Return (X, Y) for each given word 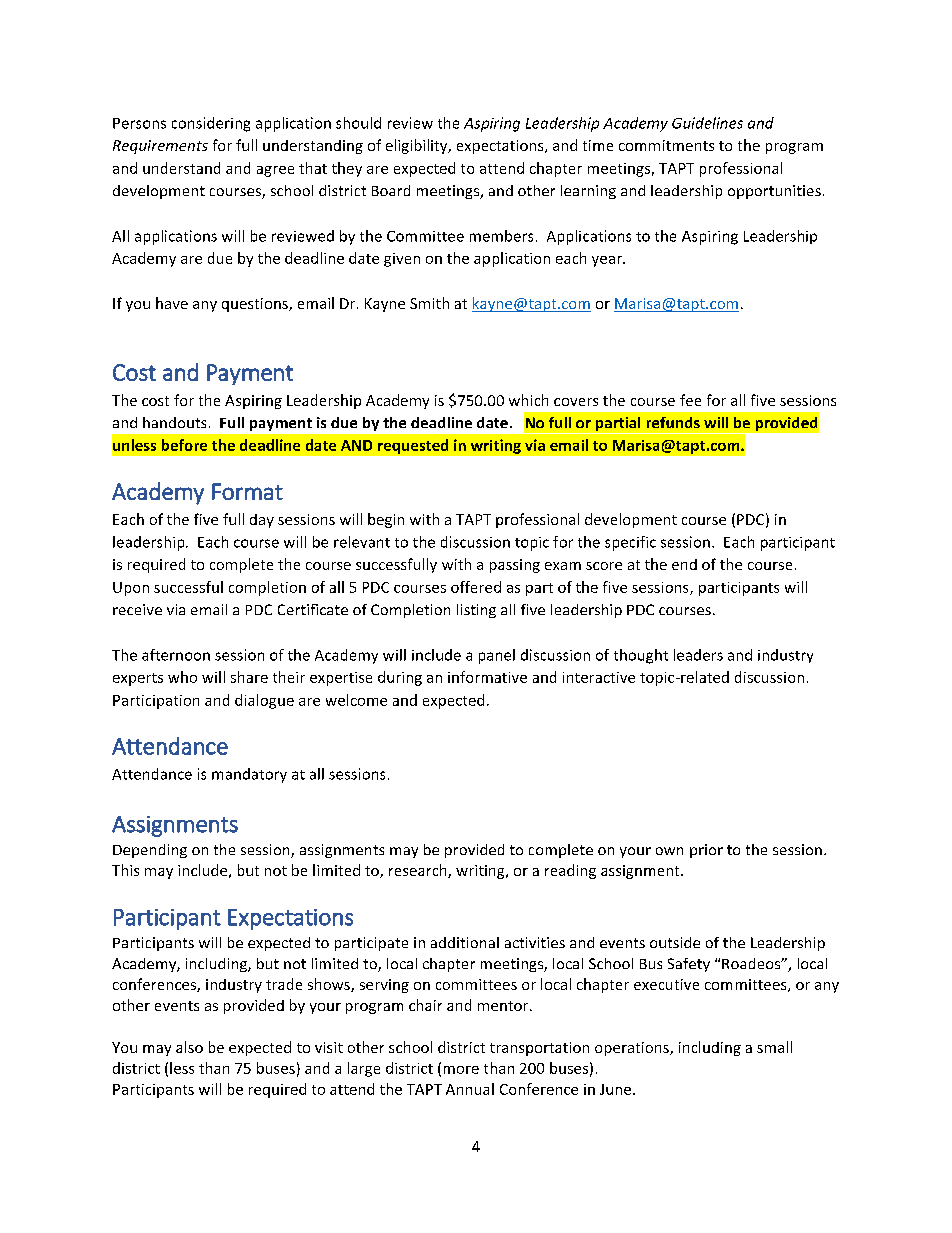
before (184, 445)
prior (706, 851)
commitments (666, 145)
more (461, 1070)
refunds (673, 422)
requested (413, 446)
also (189, 1047)
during (400, 678)
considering (211, 124)
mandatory (249, 775)
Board (391, 190)
